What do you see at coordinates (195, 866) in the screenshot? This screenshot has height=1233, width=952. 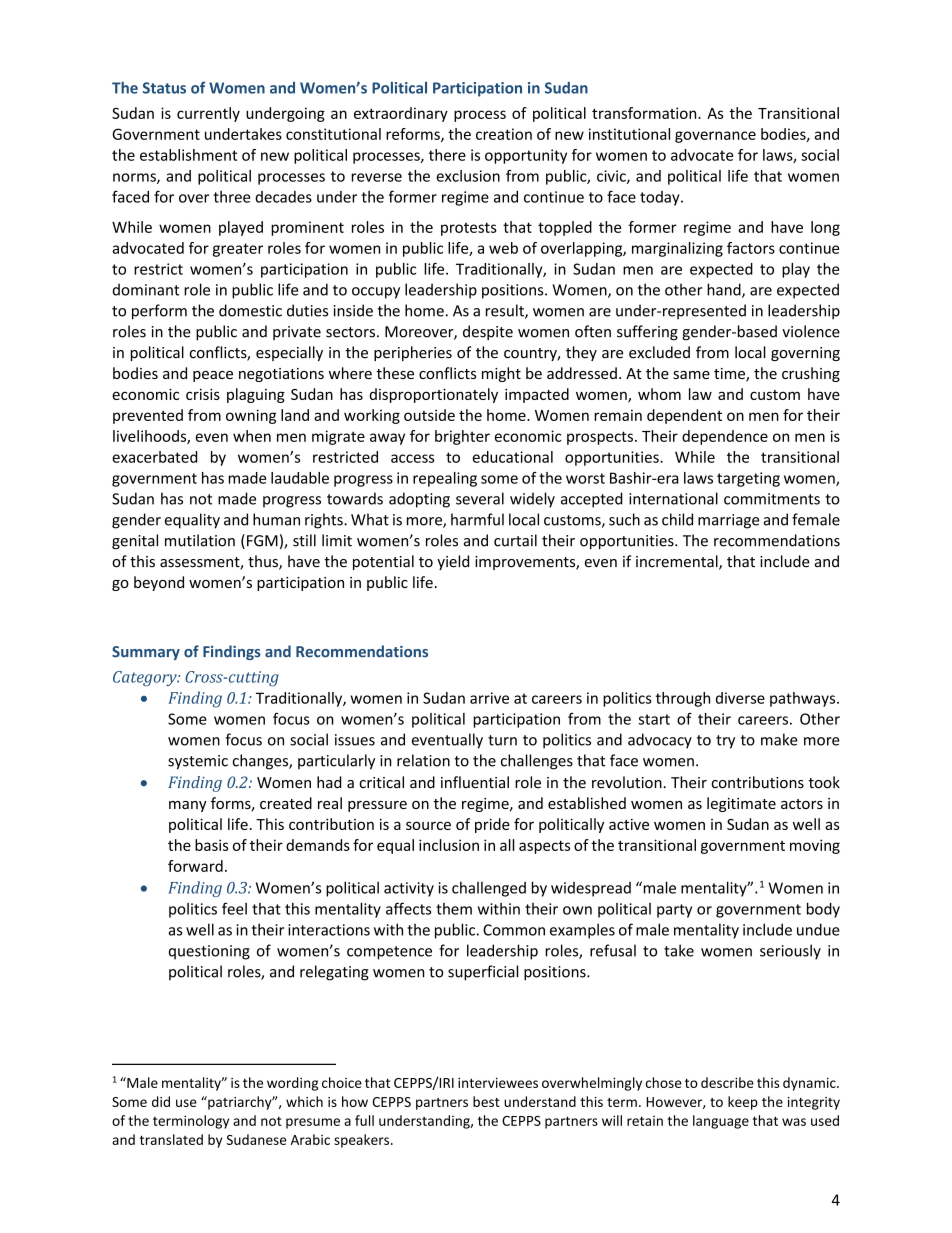 I see `forward` at bounding box center [195, 866].
